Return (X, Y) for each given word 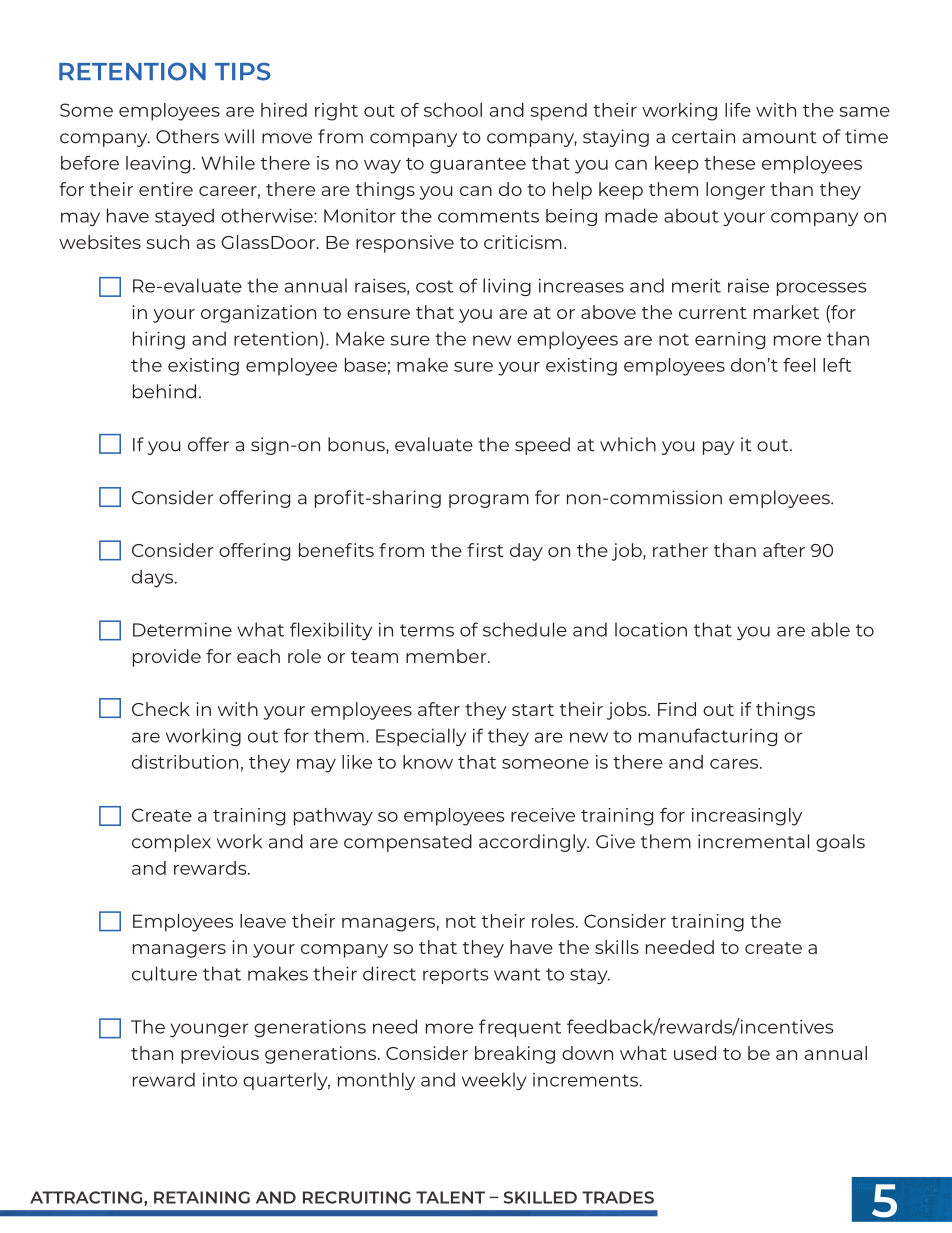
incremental (753, 841)
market (786, 312)
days (154, 578)
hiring (159, 340)
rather (680, 550)
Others (187, 136)
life (738, 110)
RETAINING (202, 1197)
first (485, 550)
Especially (421, 737)
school (453, 110)
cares (735, 764)
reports (455, 976)
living (507, 287)
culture (164, 973)
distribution (185, 762)
